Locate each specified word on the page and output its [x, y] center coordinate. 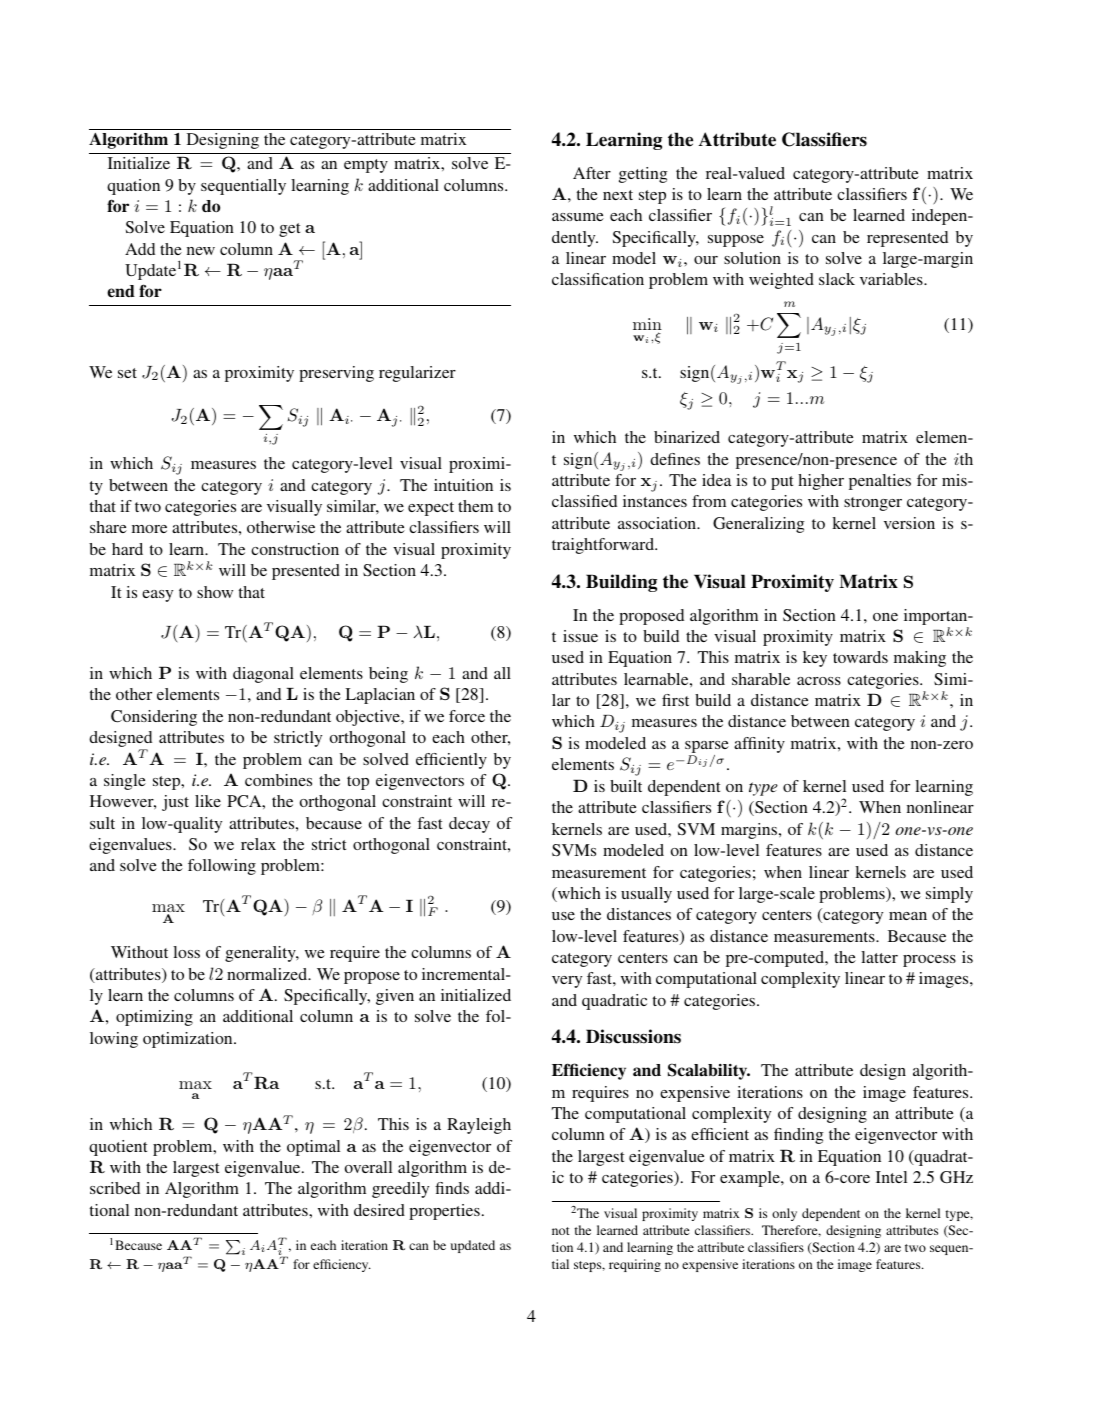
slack [837, 279]
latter [879, 957]
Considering [154, 718]
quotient [118, 1148]
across [819, 681]
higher [821, 482]
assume [578, 217]
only [784, 1214]
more [149, 529]
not [561, 1231]
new [201, 251]
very [567, 982]
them [475, 506]
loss [186, 952]
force [467, 716]
